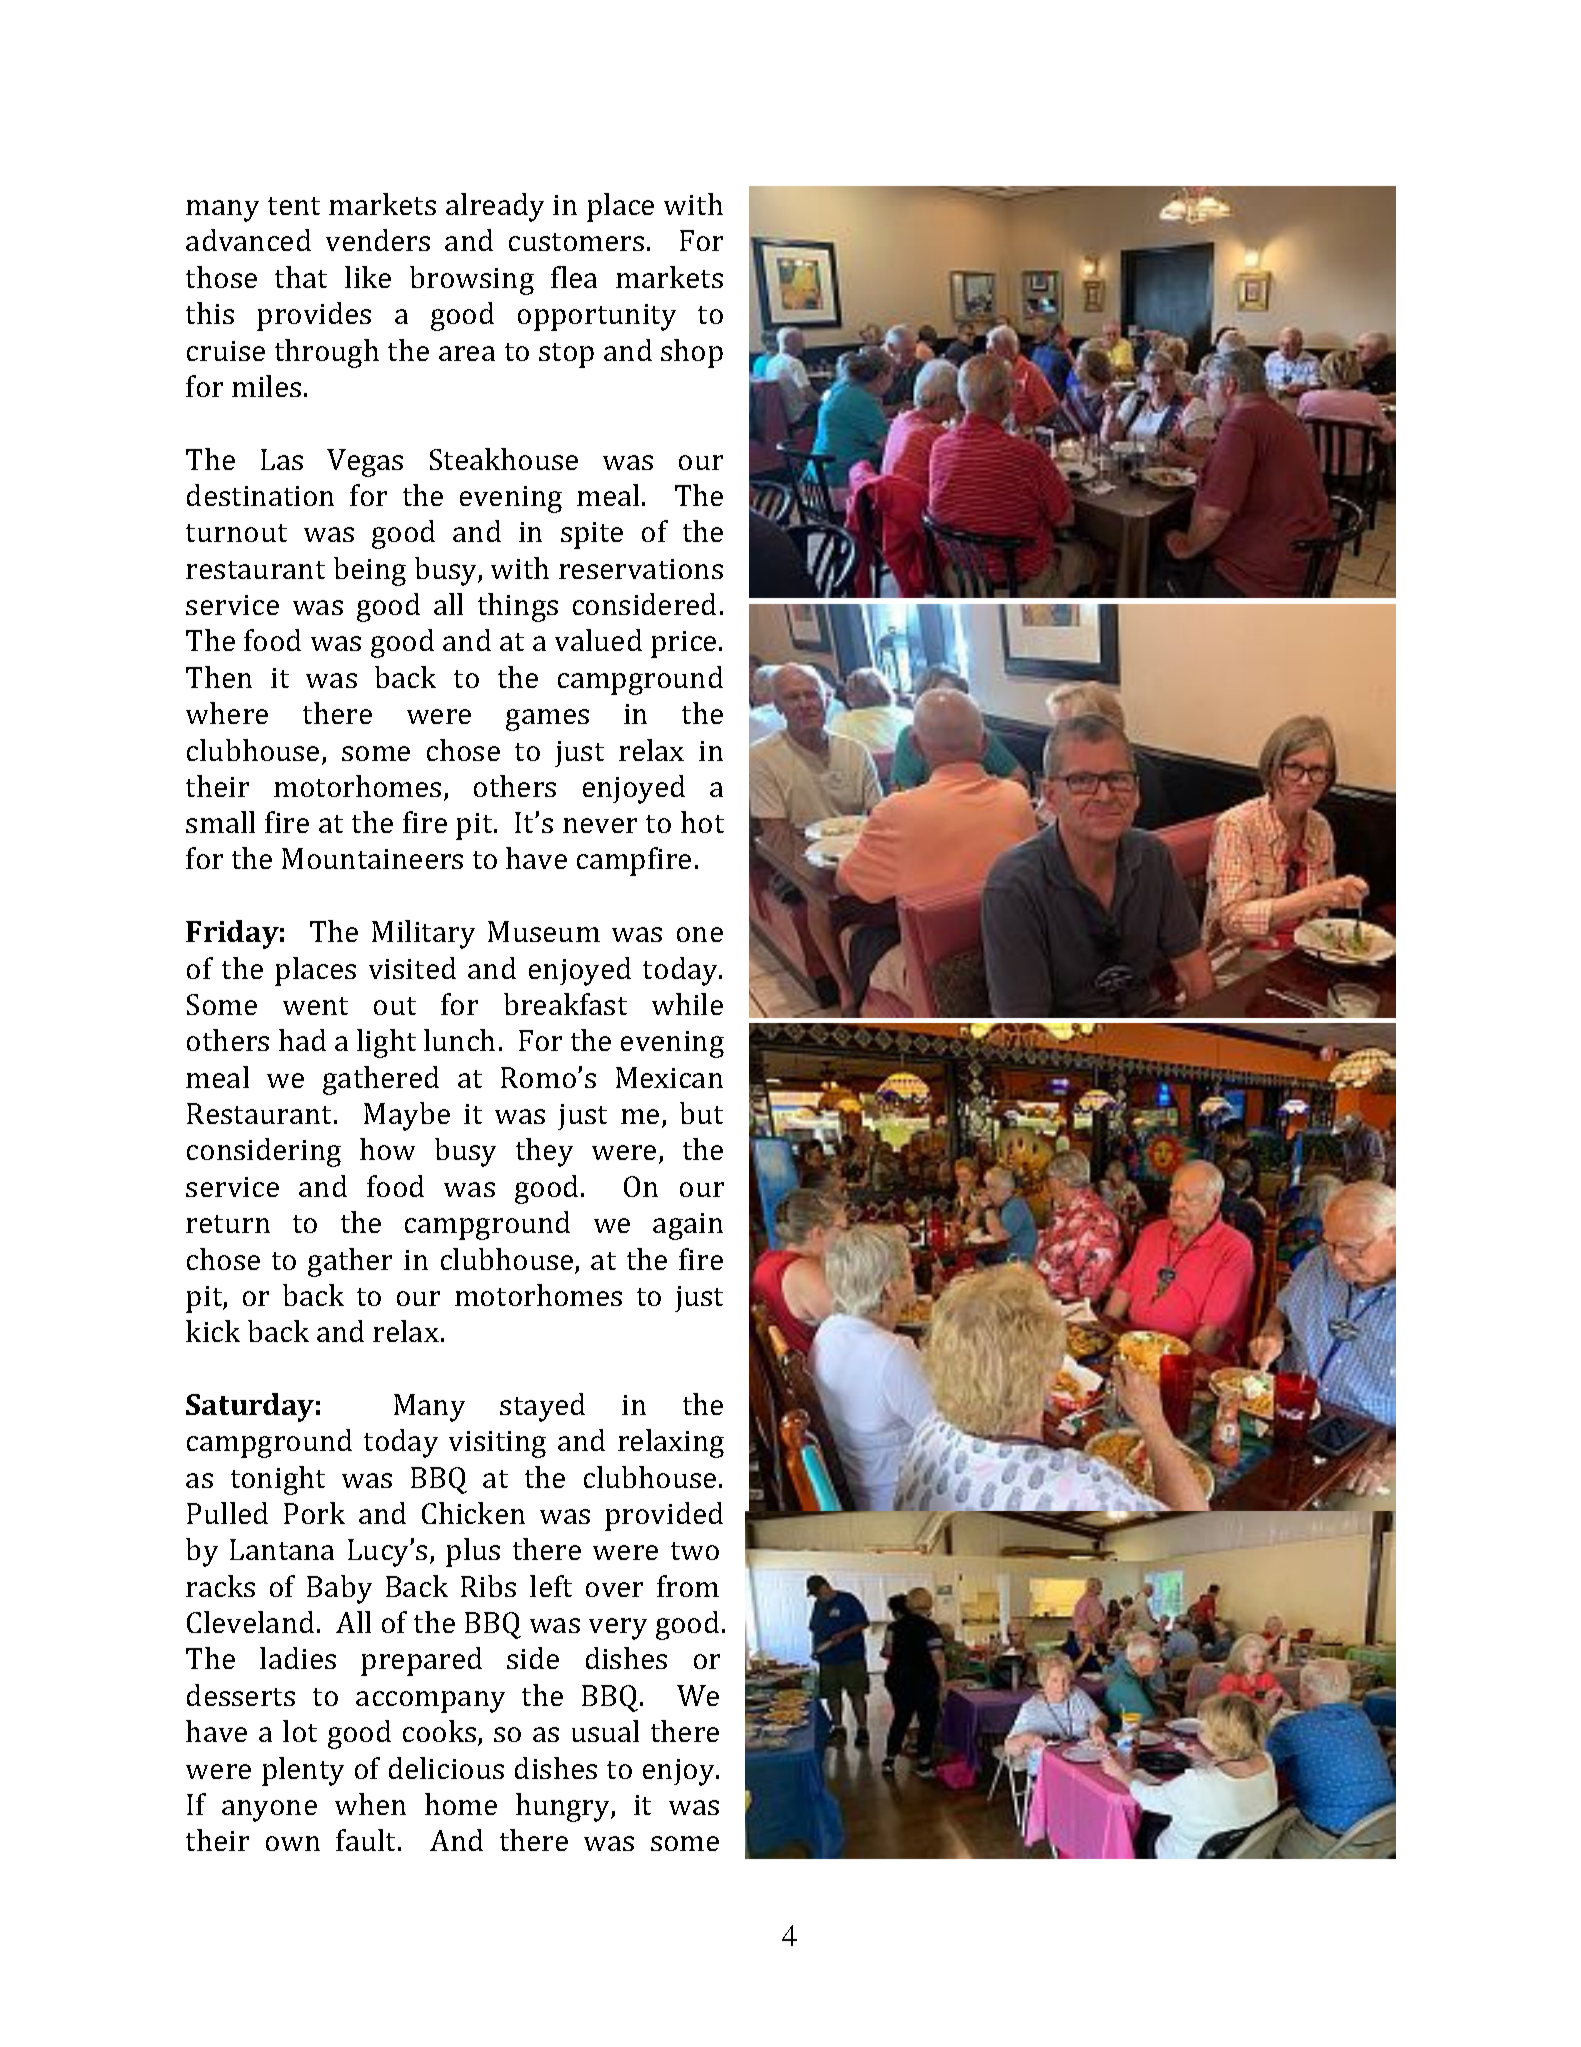 Image resolution: width=1581 pixels, height=2047 pixels. What do you see at coordinates (248, 240) in the document?
I see `advanced` at bounding box center [248, 240].
